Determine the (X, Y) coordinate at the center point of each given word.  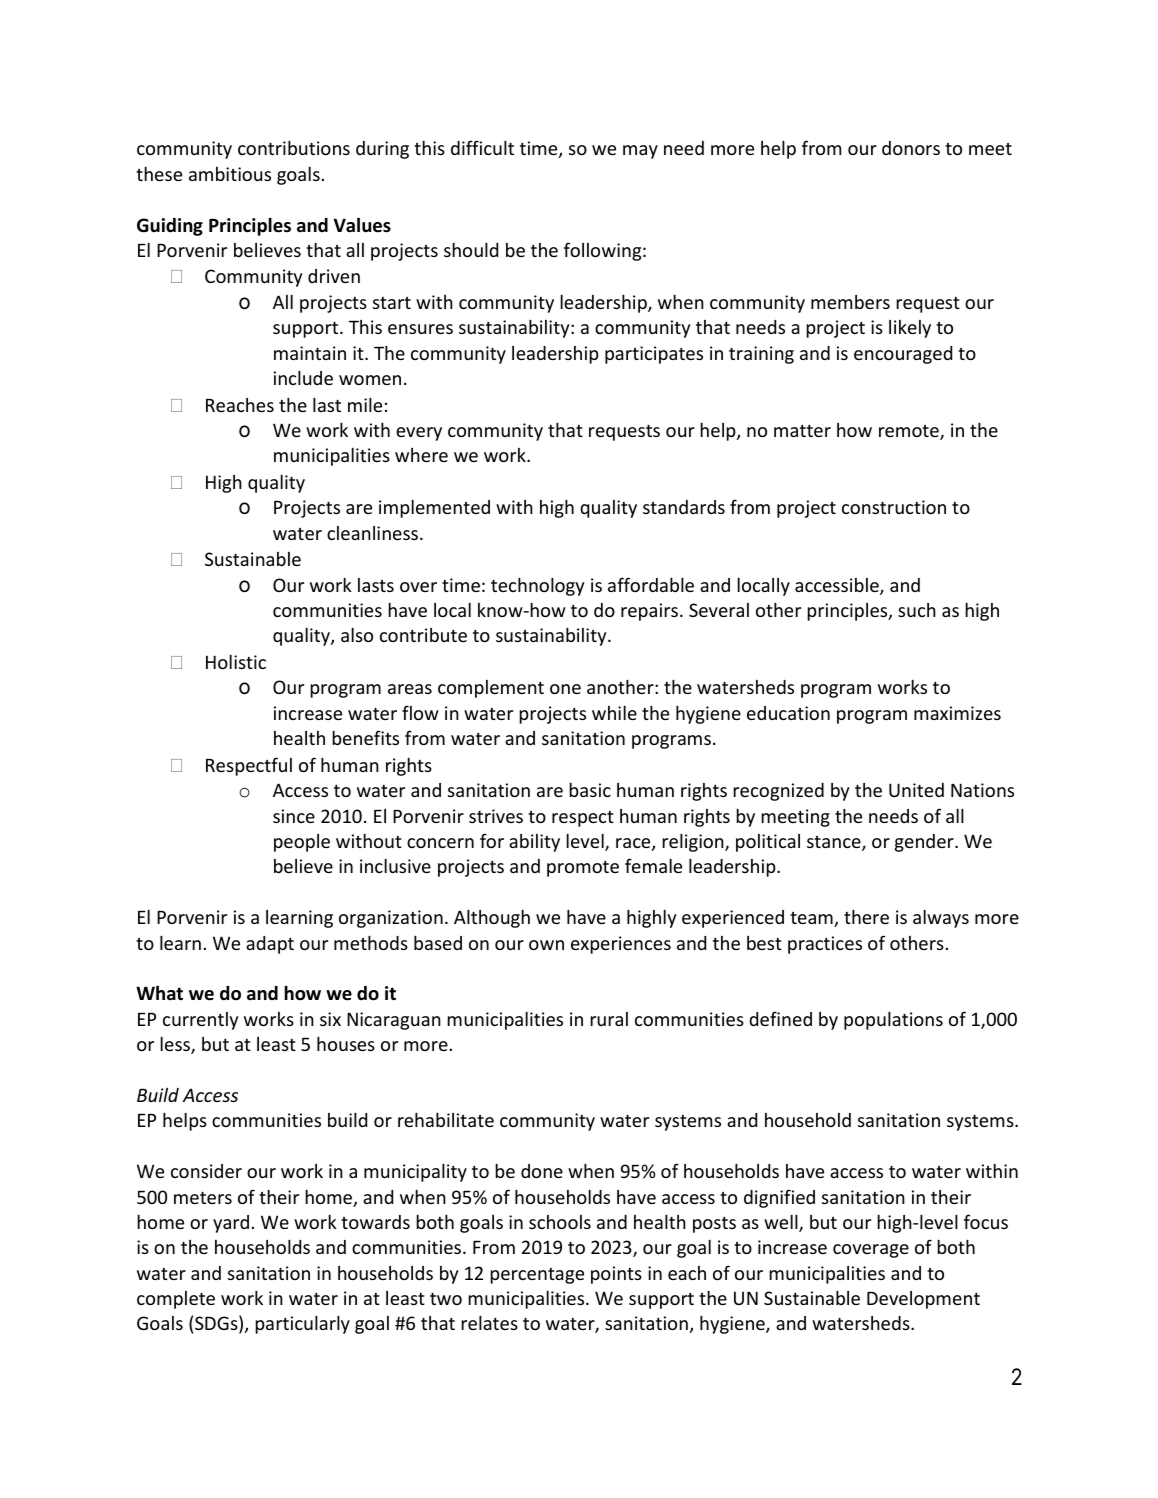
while (614, 713)
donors (911, 148)
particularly (302, 1325)
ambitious (230, 174)
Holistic (236, 662)
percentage (537, 1276)
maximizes (957, 713)
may (640, 152)
